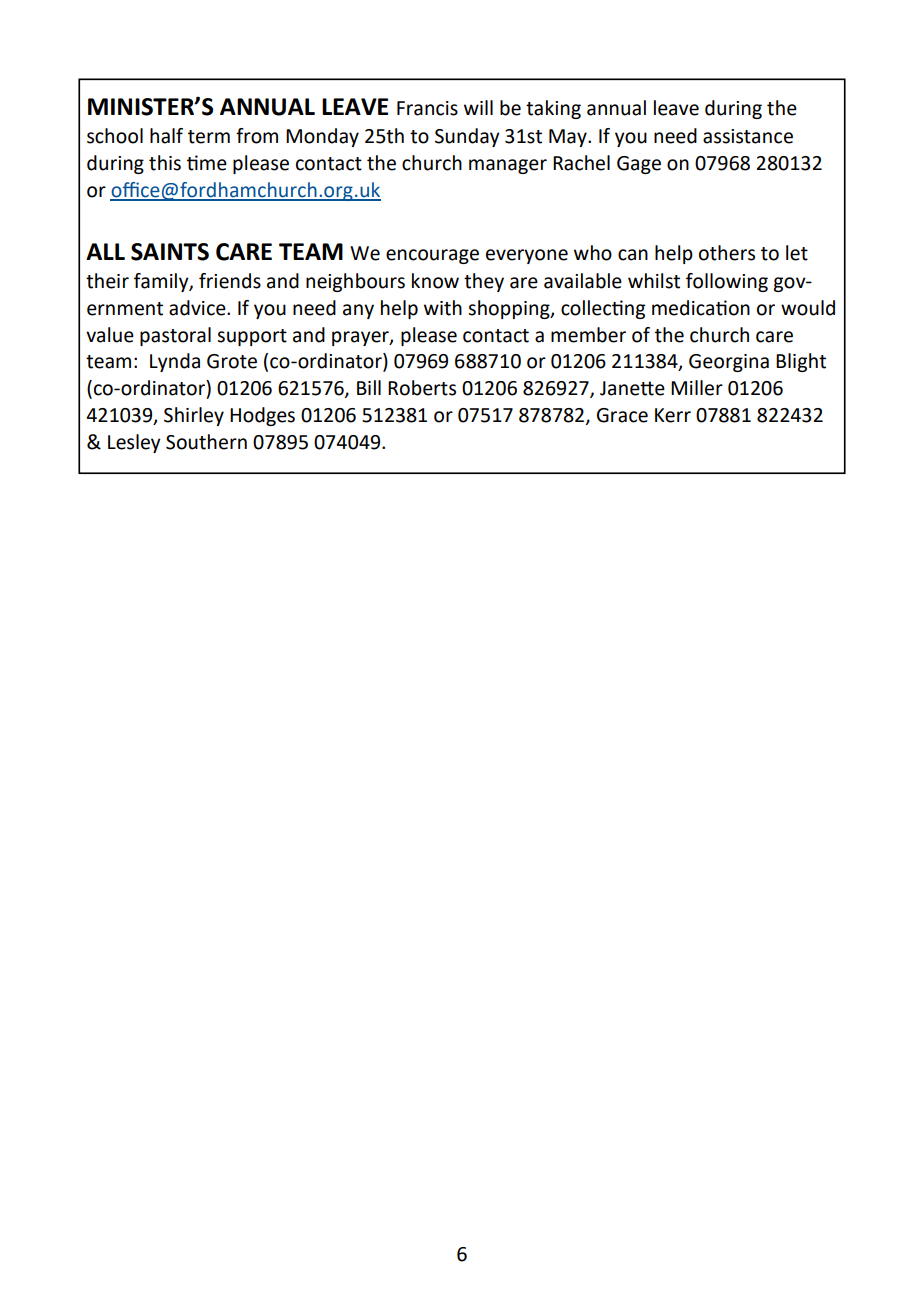 This screenshot has width=924, height=1313. What do you see at coordinates (175, 336) in the screenshot?
I see `pastoral` at bounding box center [175, 336].
